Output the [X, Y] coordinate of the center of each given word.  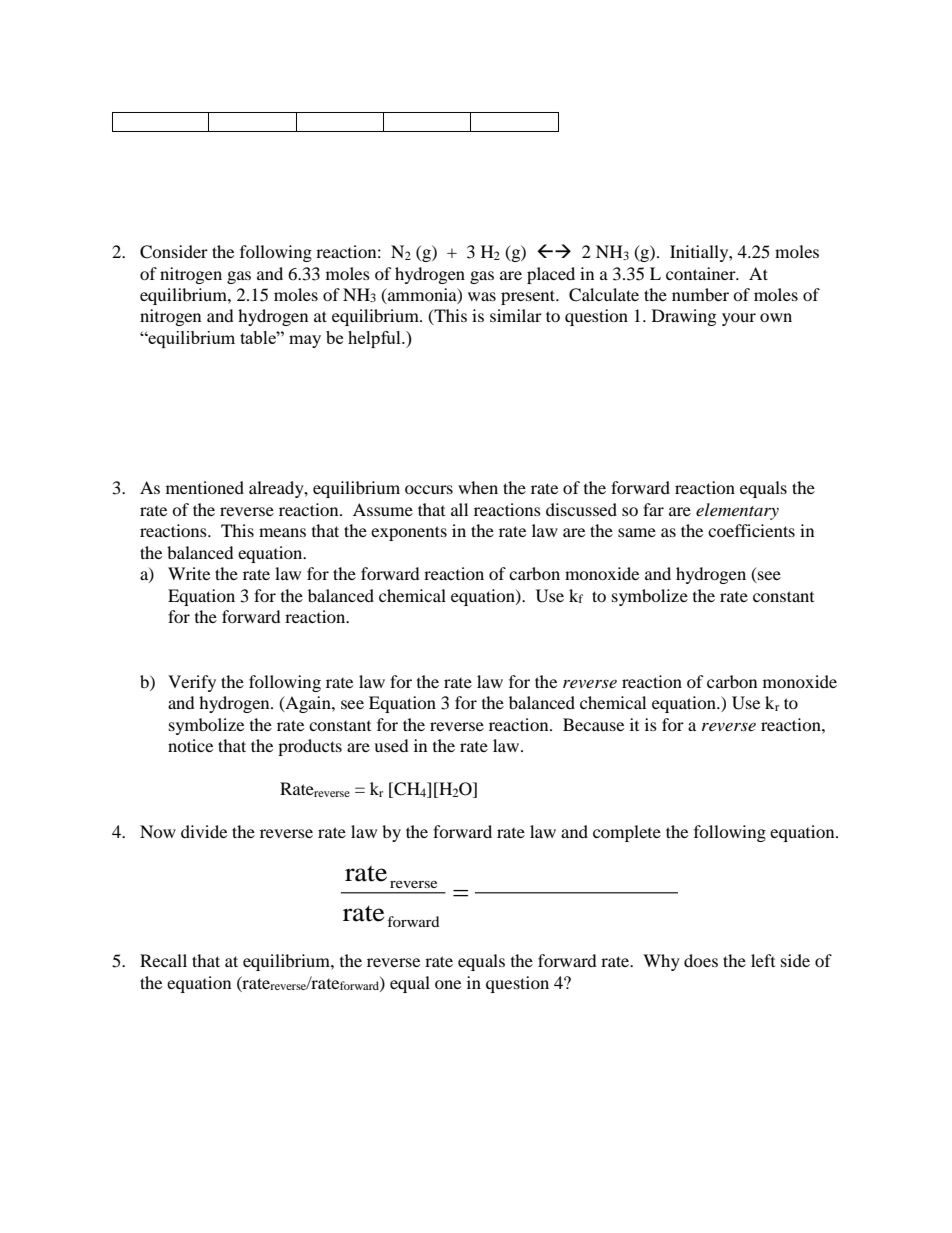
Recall [163, 960]
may [305, 341]
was [482, 296]
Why [661, 962]
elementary [737, 511]
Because [593, 724]
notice [190, 745]
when [478, 487]
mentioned [205, 487]
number [700, 294]
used [391, 745]
